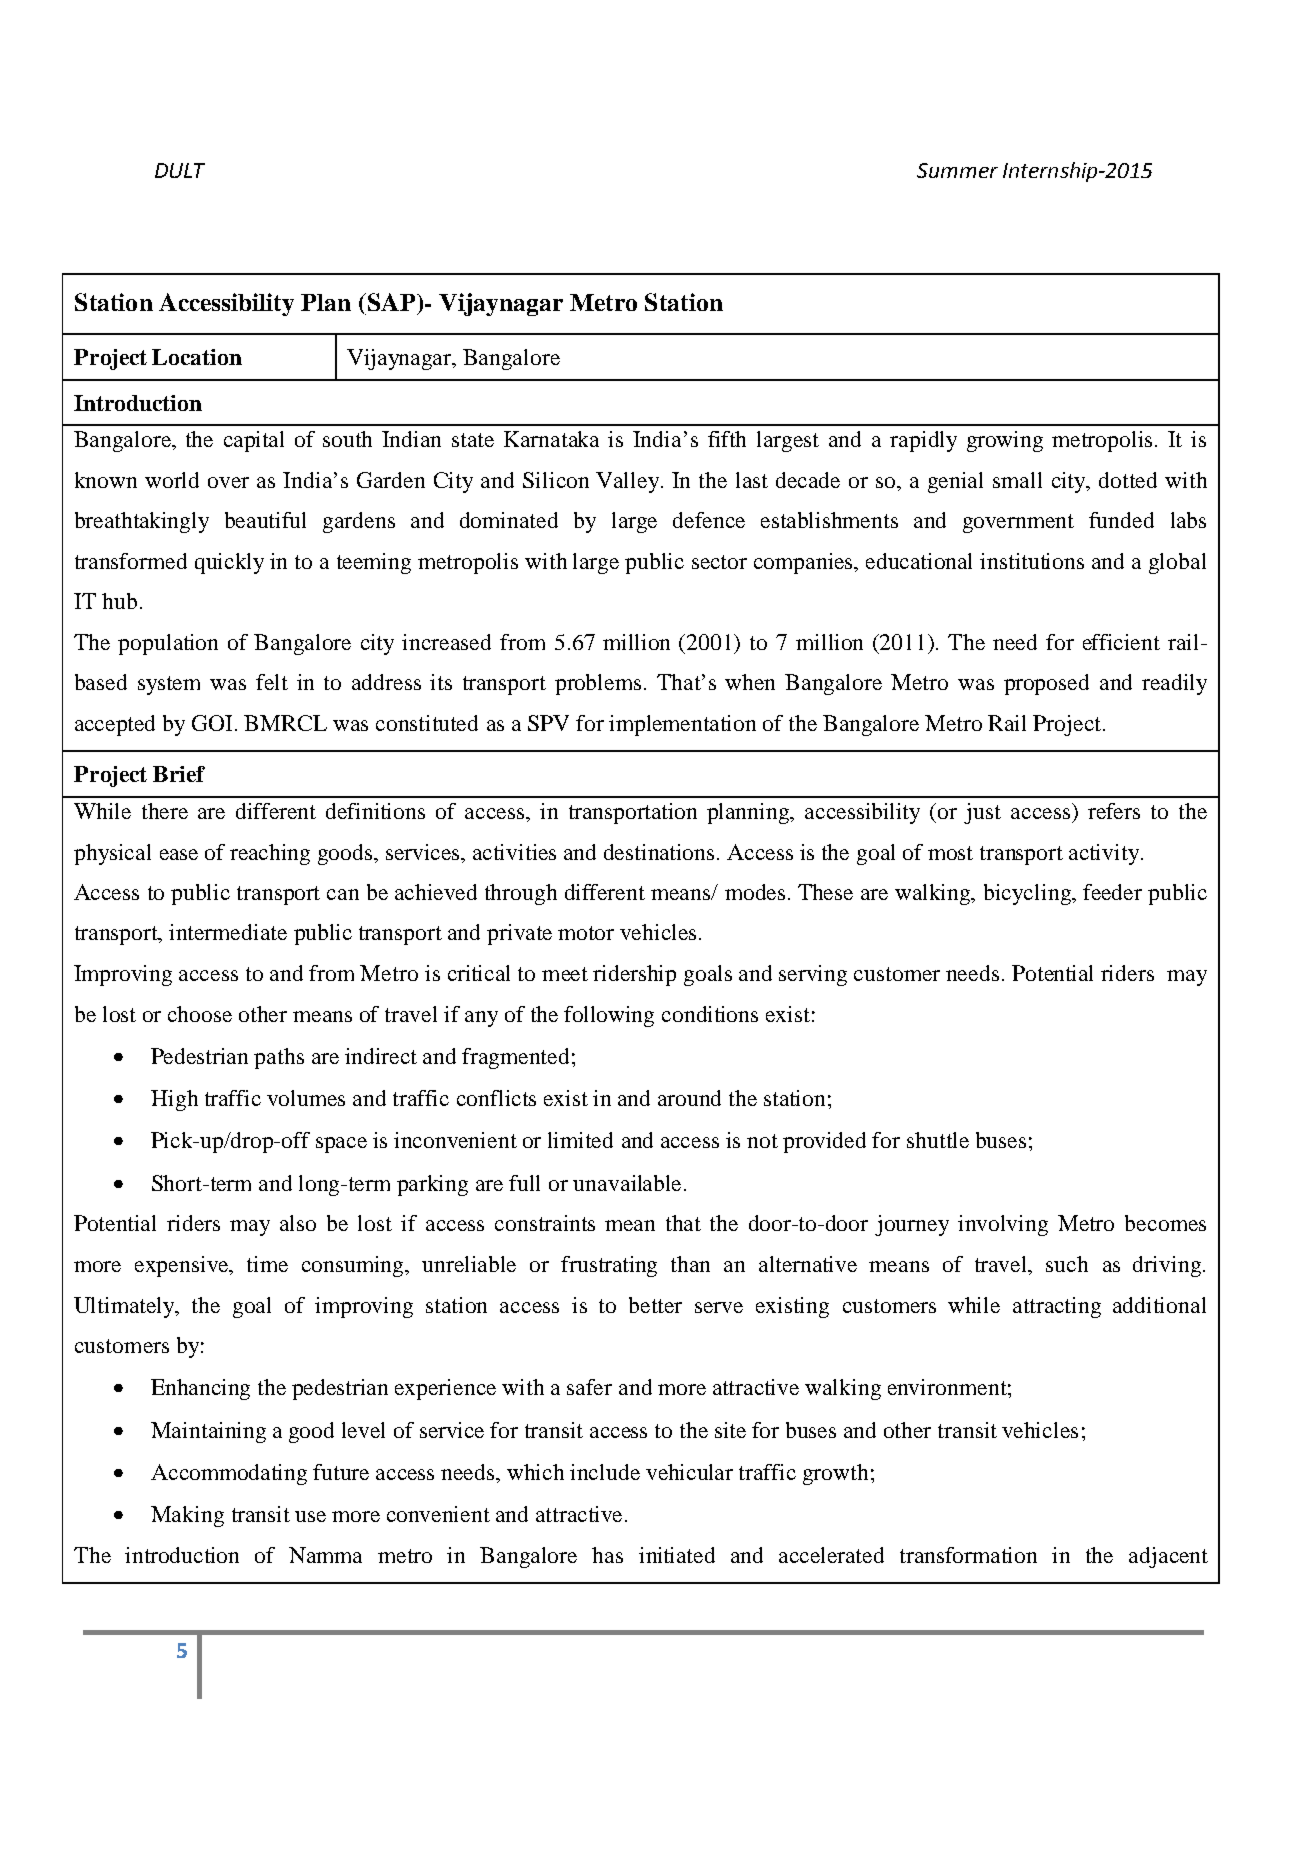  Describe the element at coordinates (1005, 441) in the screenshot. I see `growing` at that location.
